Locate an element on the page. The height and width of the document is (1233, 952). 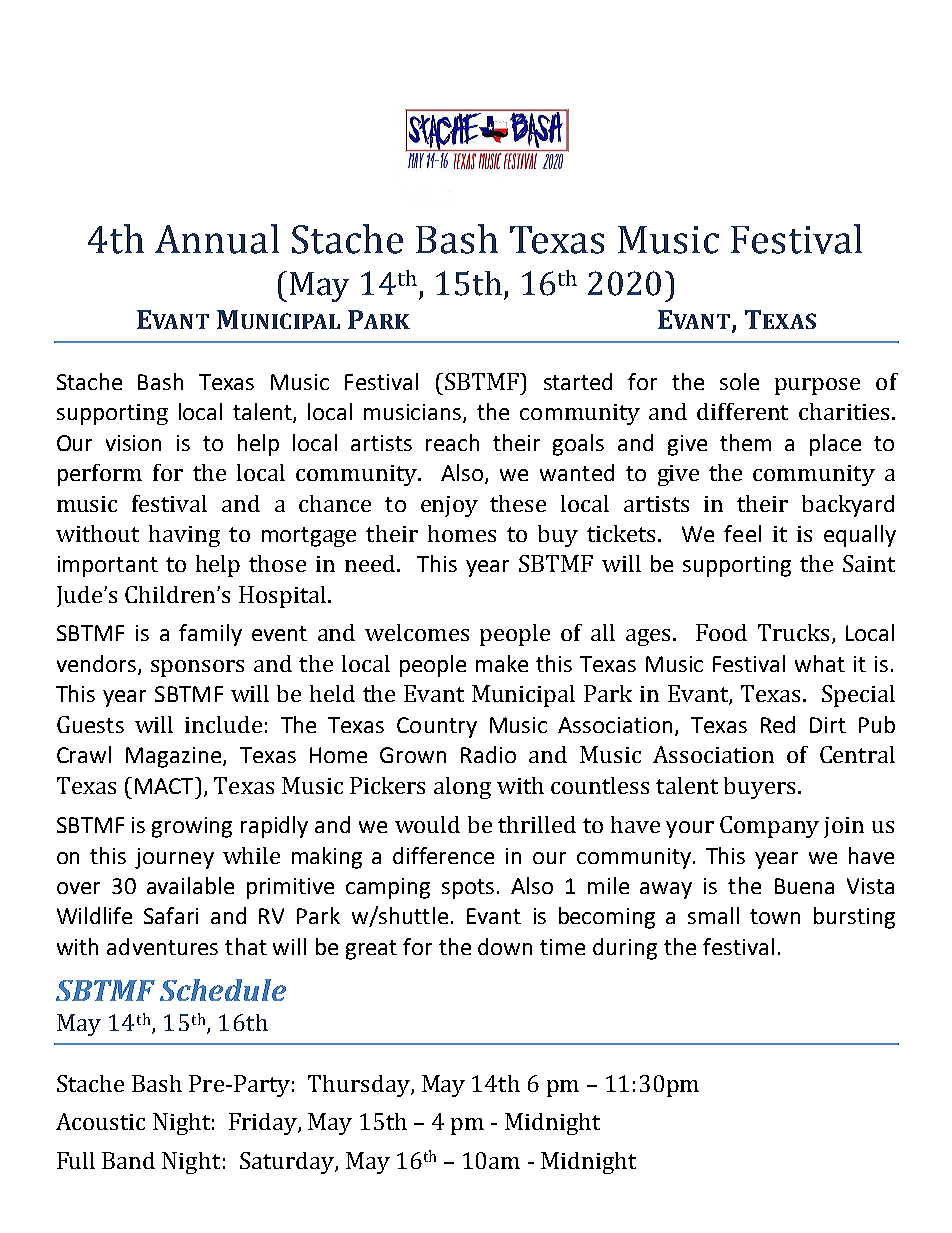
Company is located at coordinates (769, 827).
